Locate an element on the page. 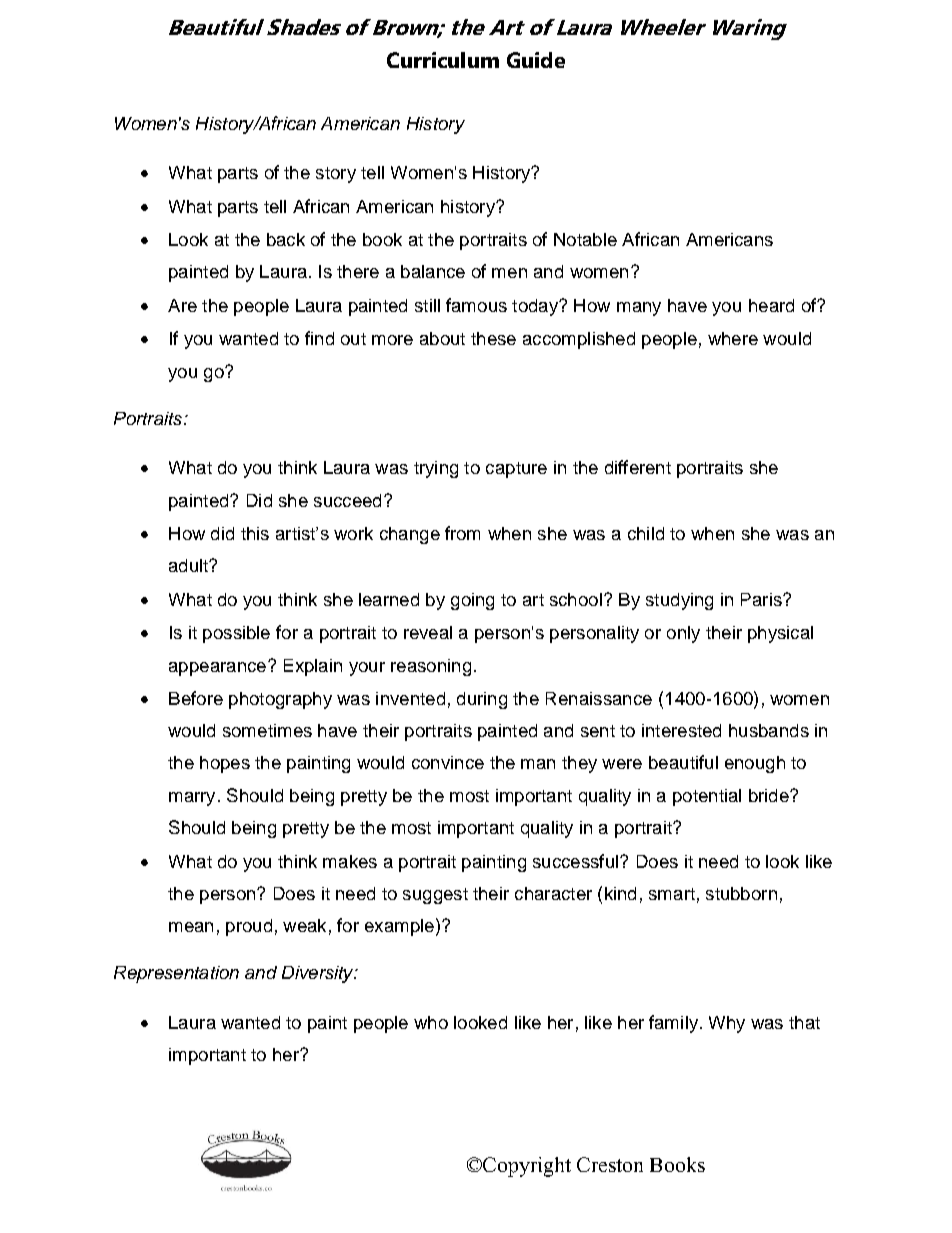 Image resolution: width=952 pixels, height=1233 pixels. where is located at coordinates (733, 338).
